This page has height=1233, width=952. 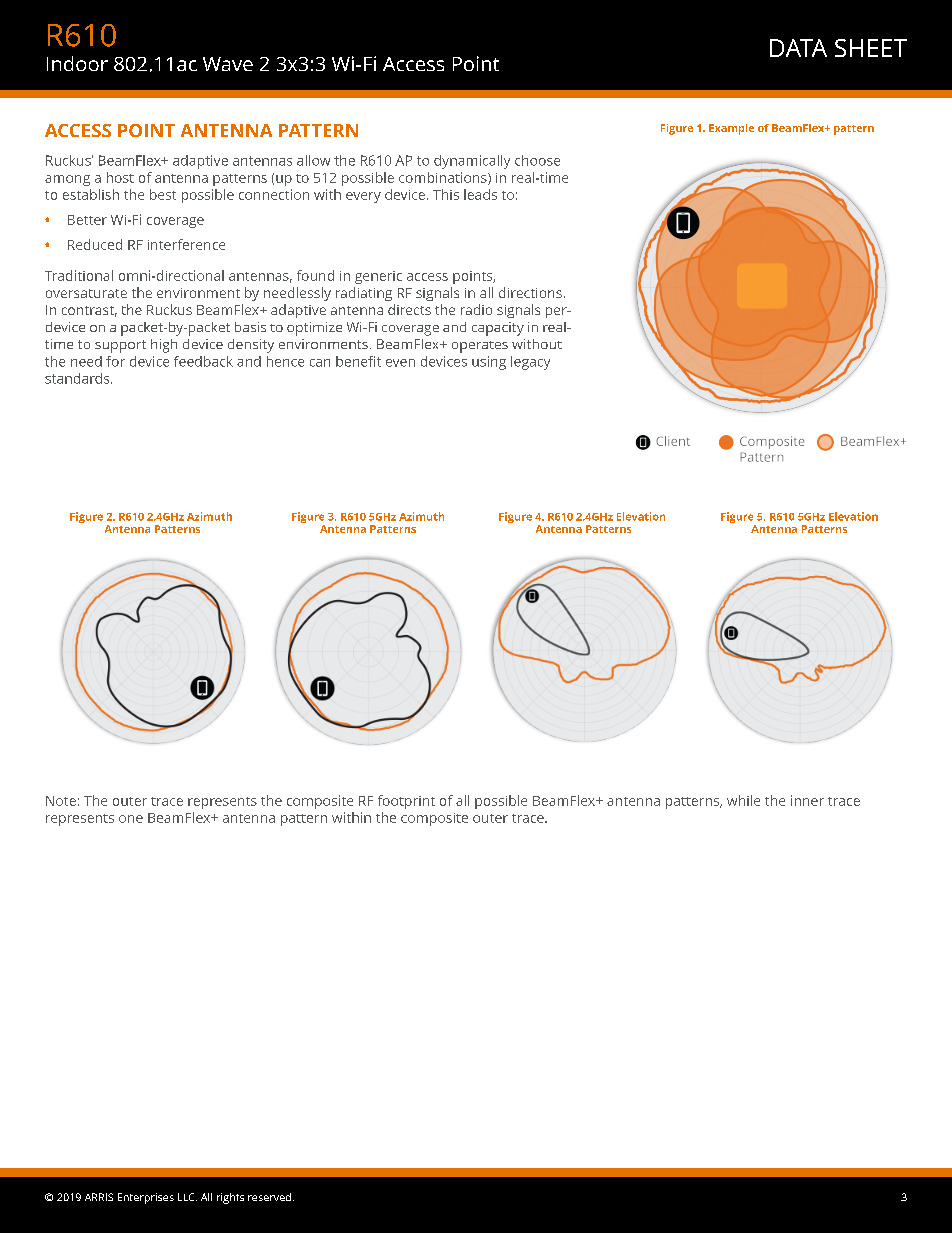 What do you see at coordinates (164, 346) in the page?
I see `high` at bounding box center [164, 346].
